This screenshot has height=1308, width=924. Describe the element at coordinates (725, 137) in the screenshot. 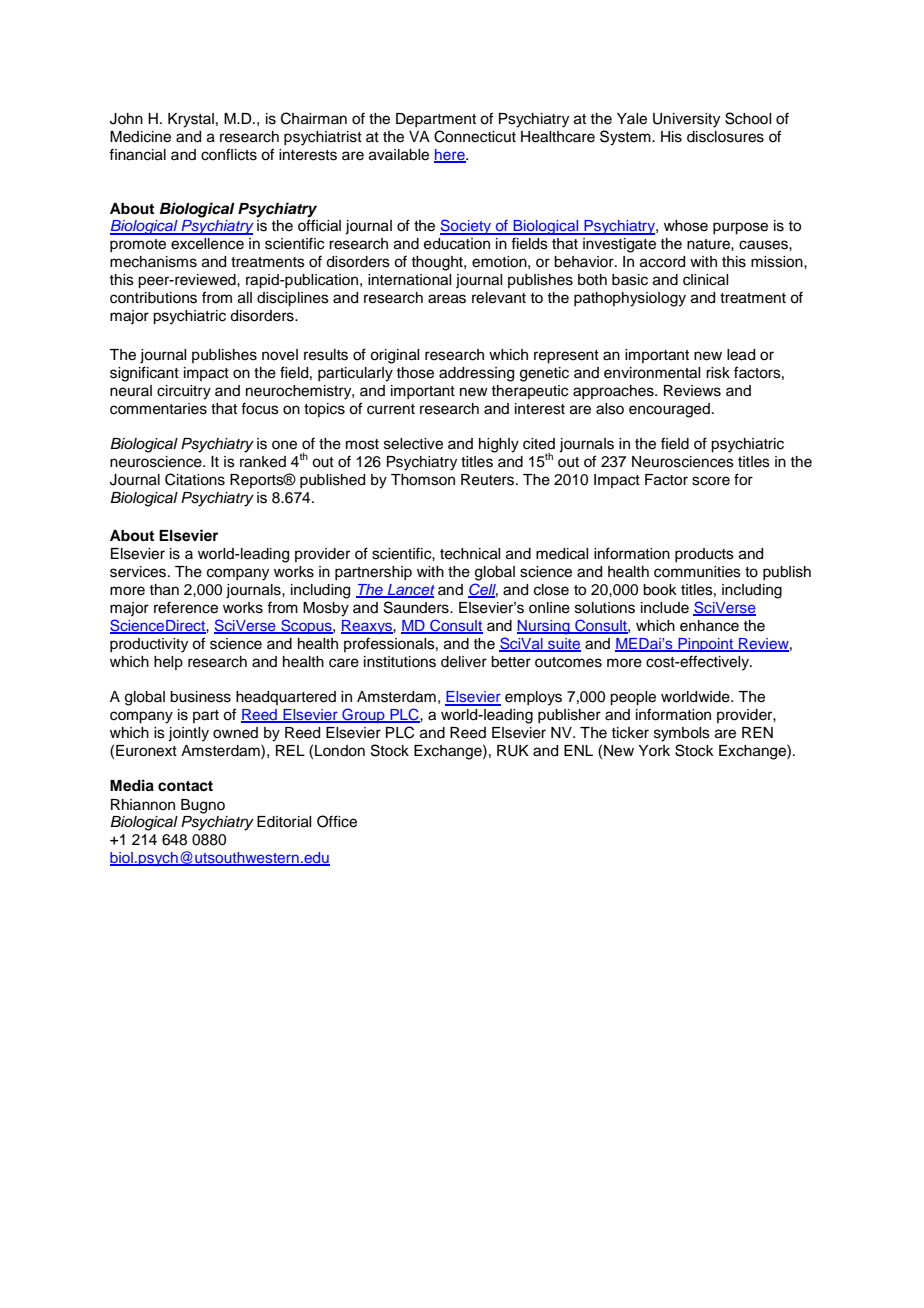

I see `disclosures` at that location.
